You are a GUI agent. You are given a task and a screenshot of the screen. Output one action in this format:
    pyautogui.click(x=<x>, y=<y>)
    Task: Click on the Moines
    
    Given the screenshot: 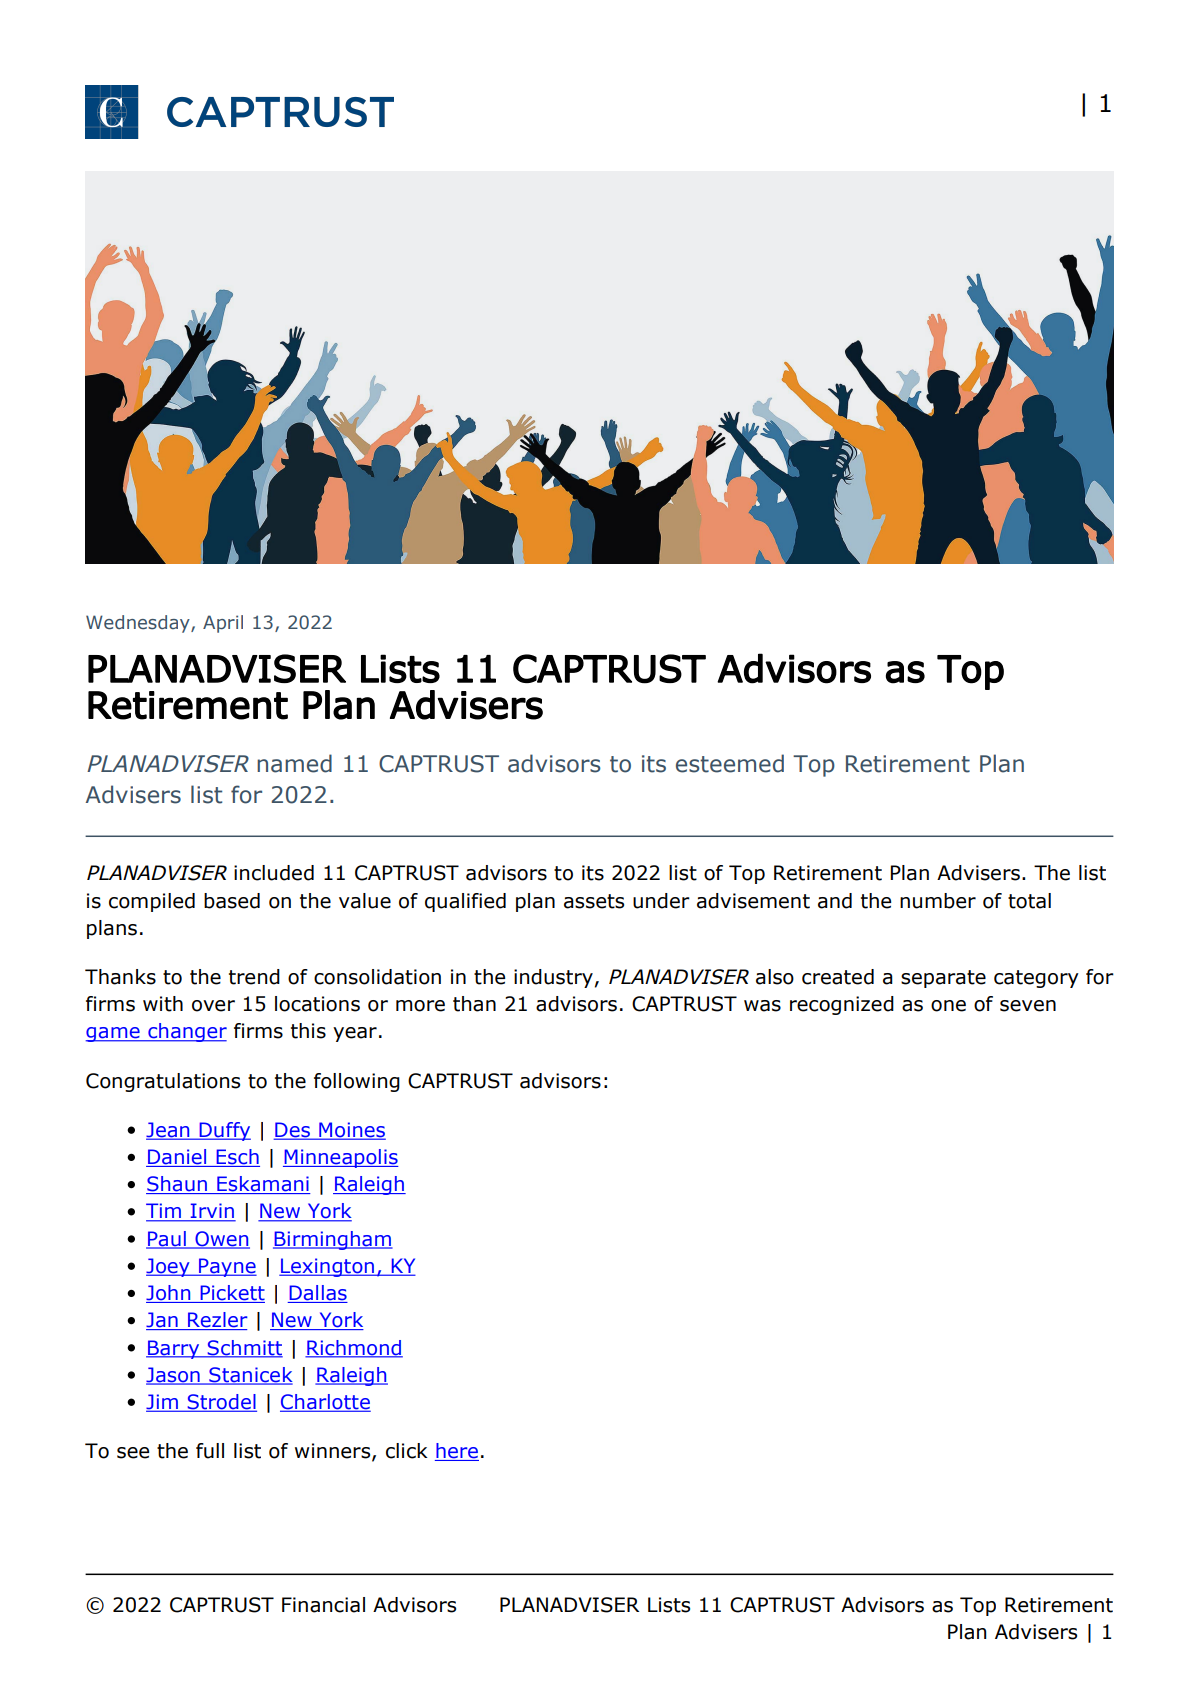 What is the action you would take?
    pyautogui.click(x=351, y=1131)
